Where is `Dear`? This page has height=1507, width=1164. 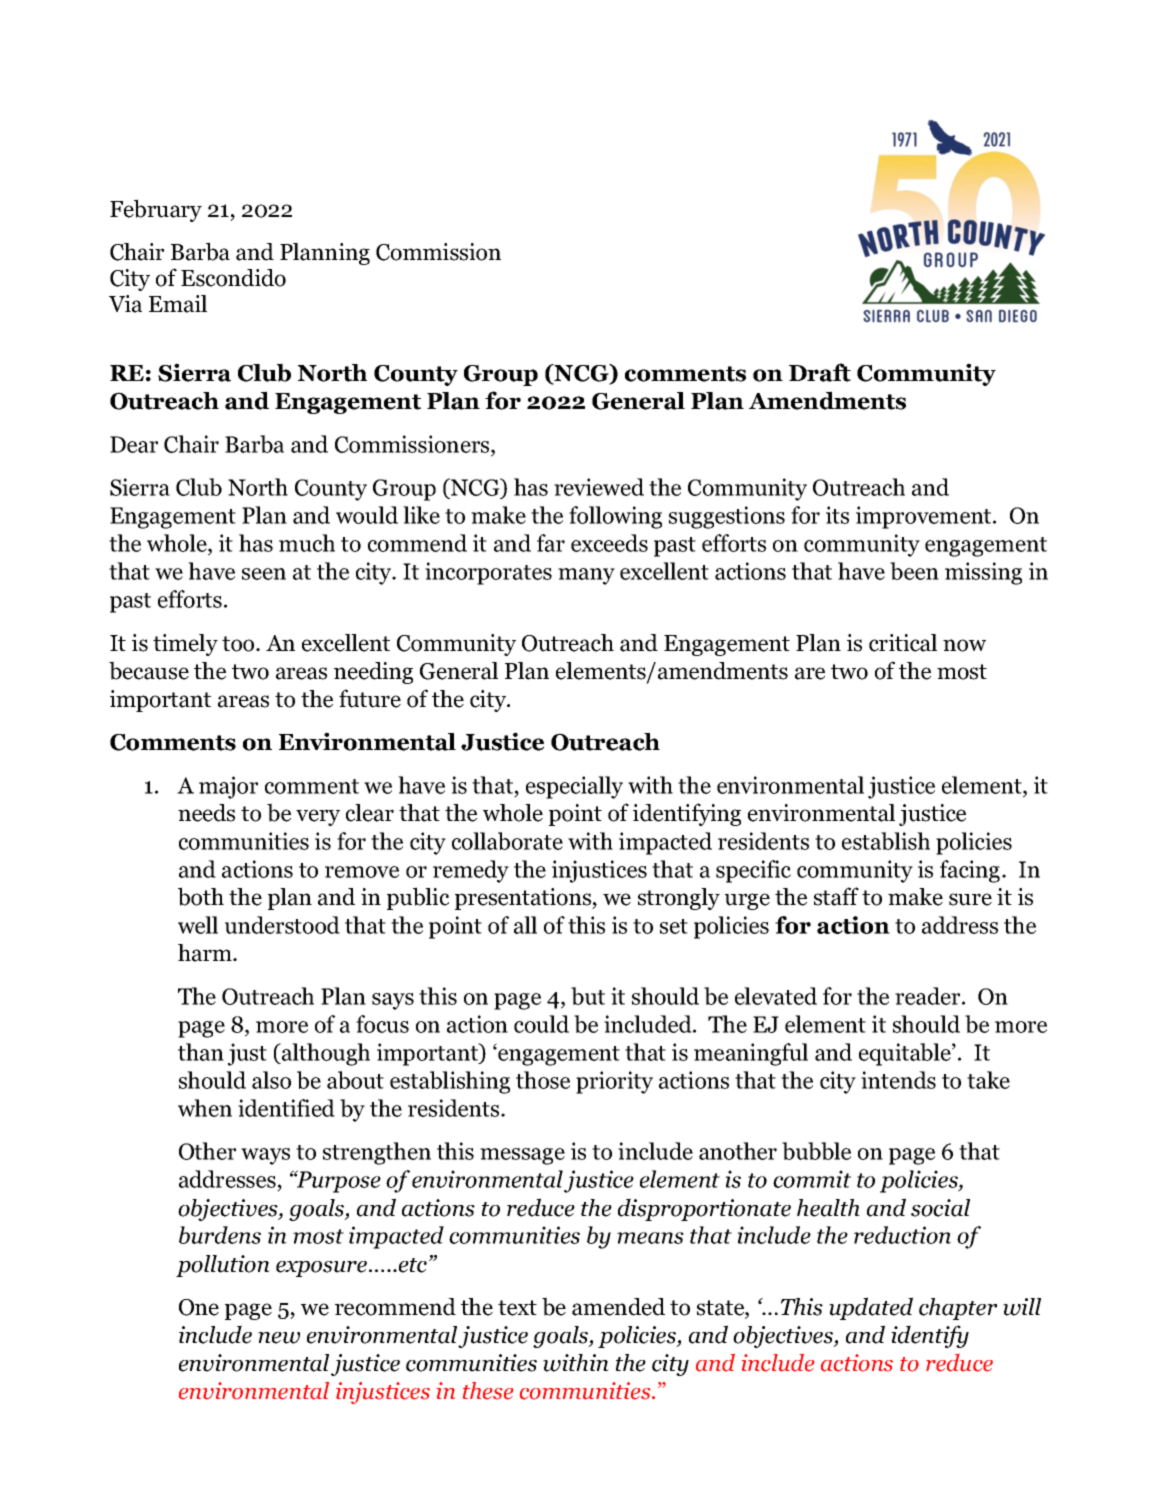
Dear is located at coordinates (134, 444).
